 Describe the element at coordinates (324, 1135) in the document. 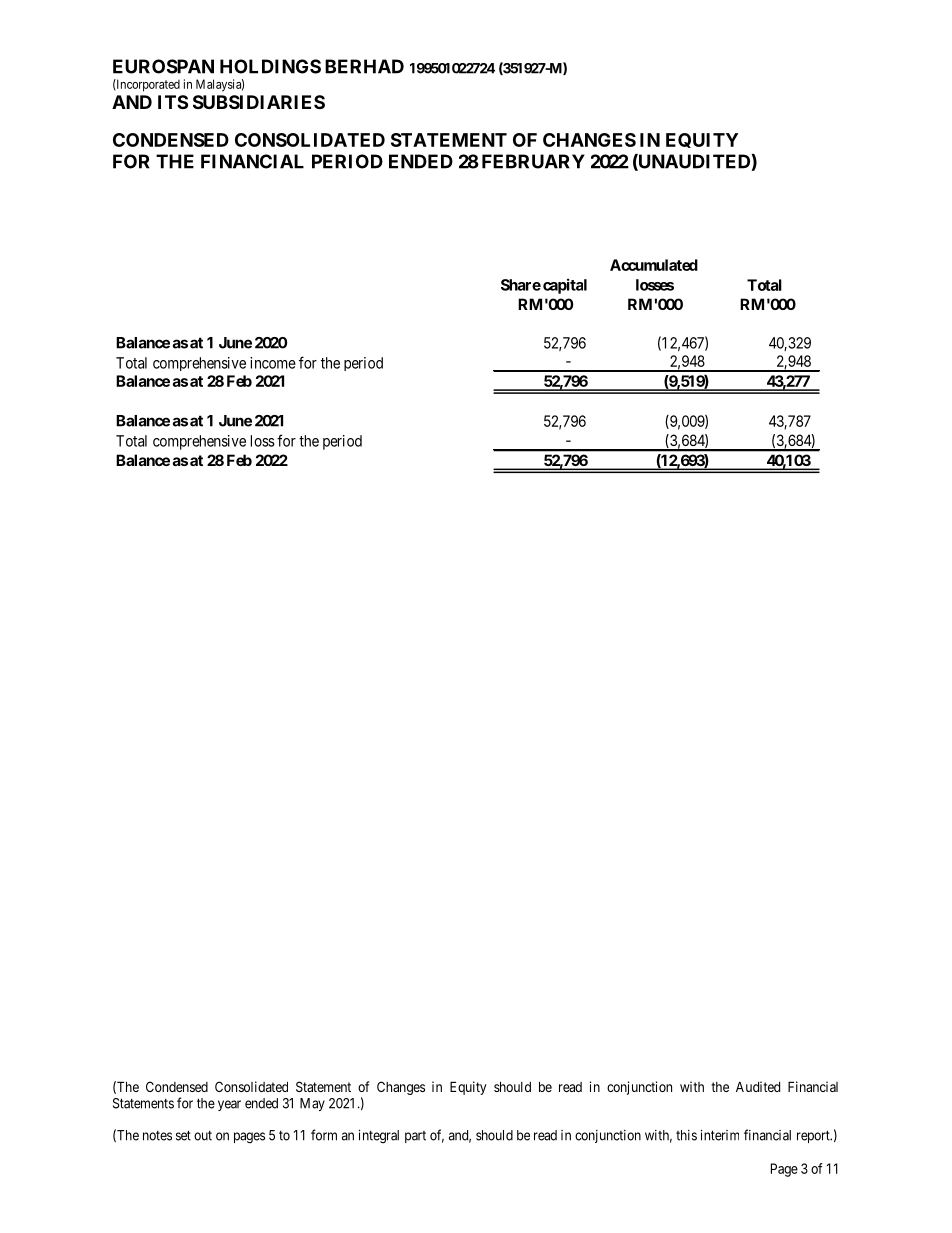

I see `form` at that location.
